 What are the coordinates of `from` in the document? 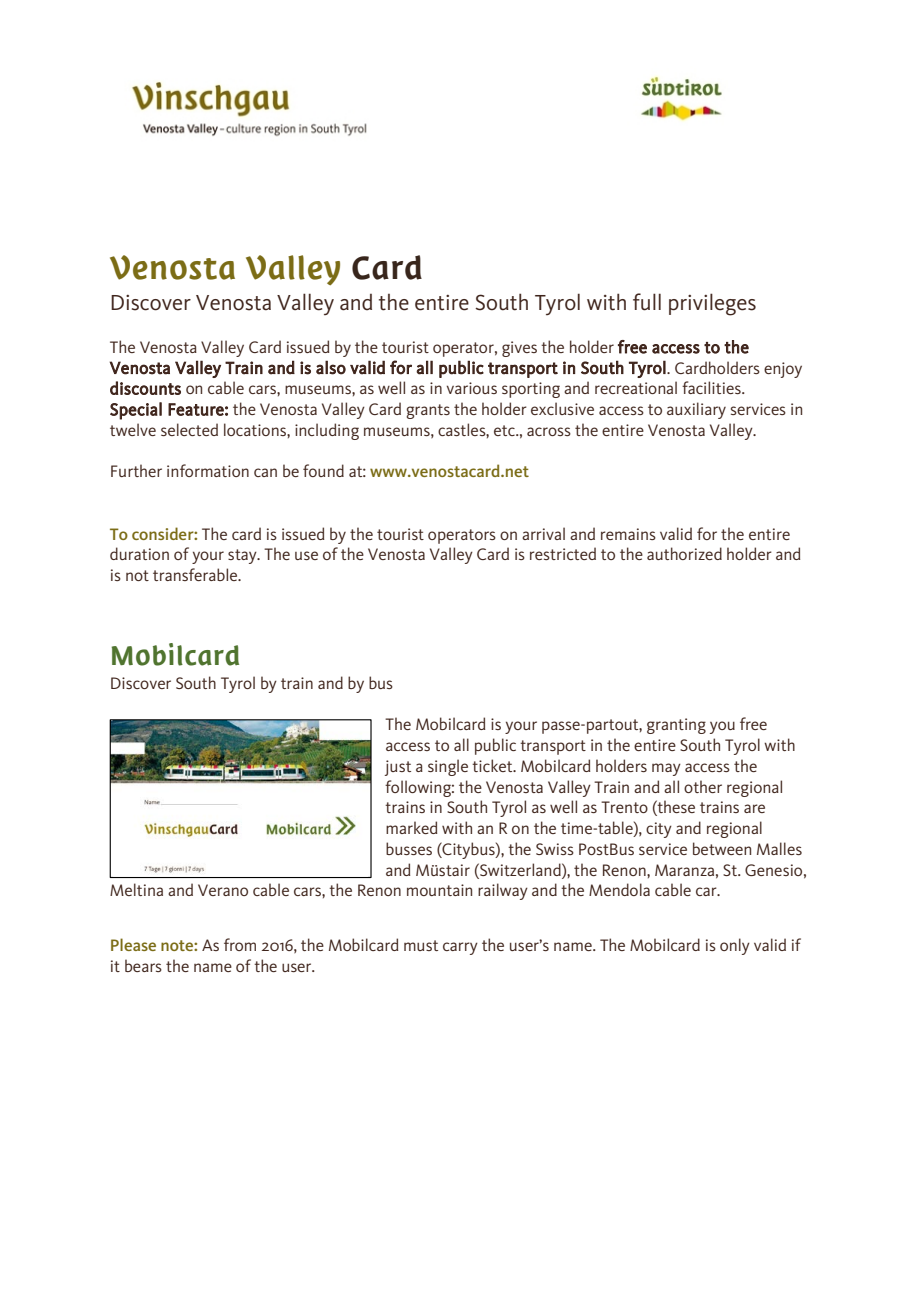 It's located at (240, 944).
